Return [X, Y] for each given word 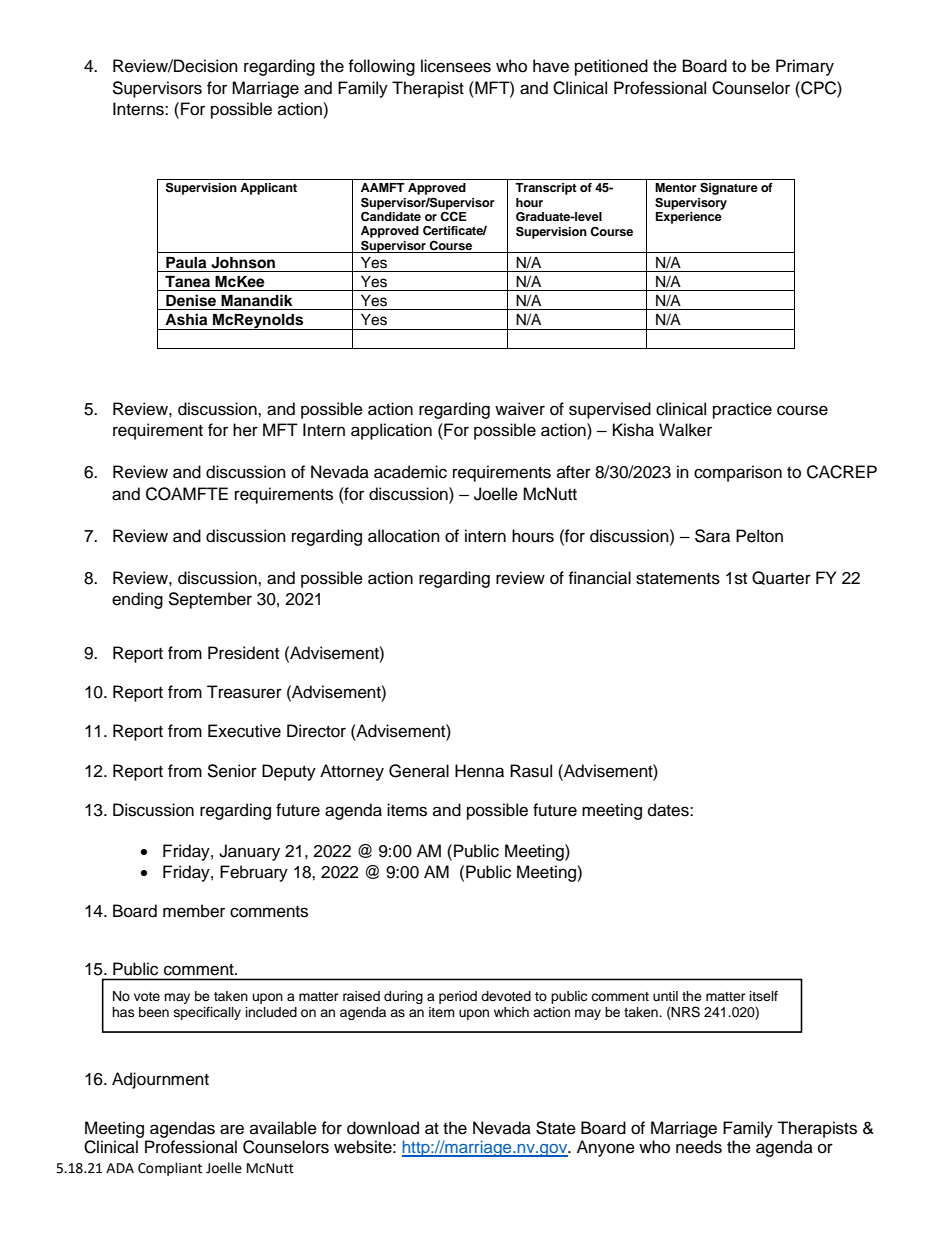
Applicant [268, 189]
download [383, 1128]
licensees [456, 66]
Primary [805, 67]
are [232, 1129]
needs [699, 1147]
